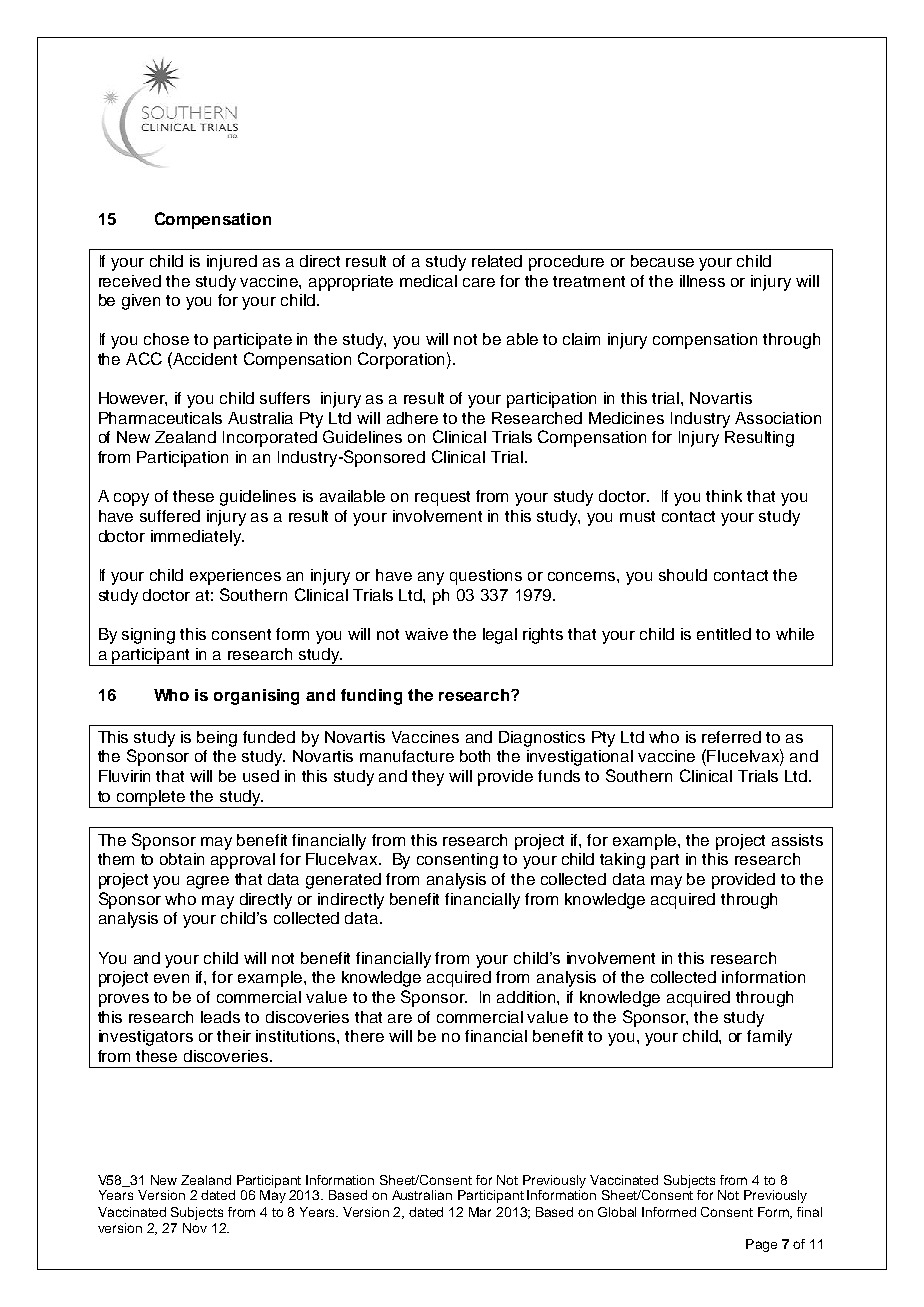  I want to click on questions, so click(486, 577).
